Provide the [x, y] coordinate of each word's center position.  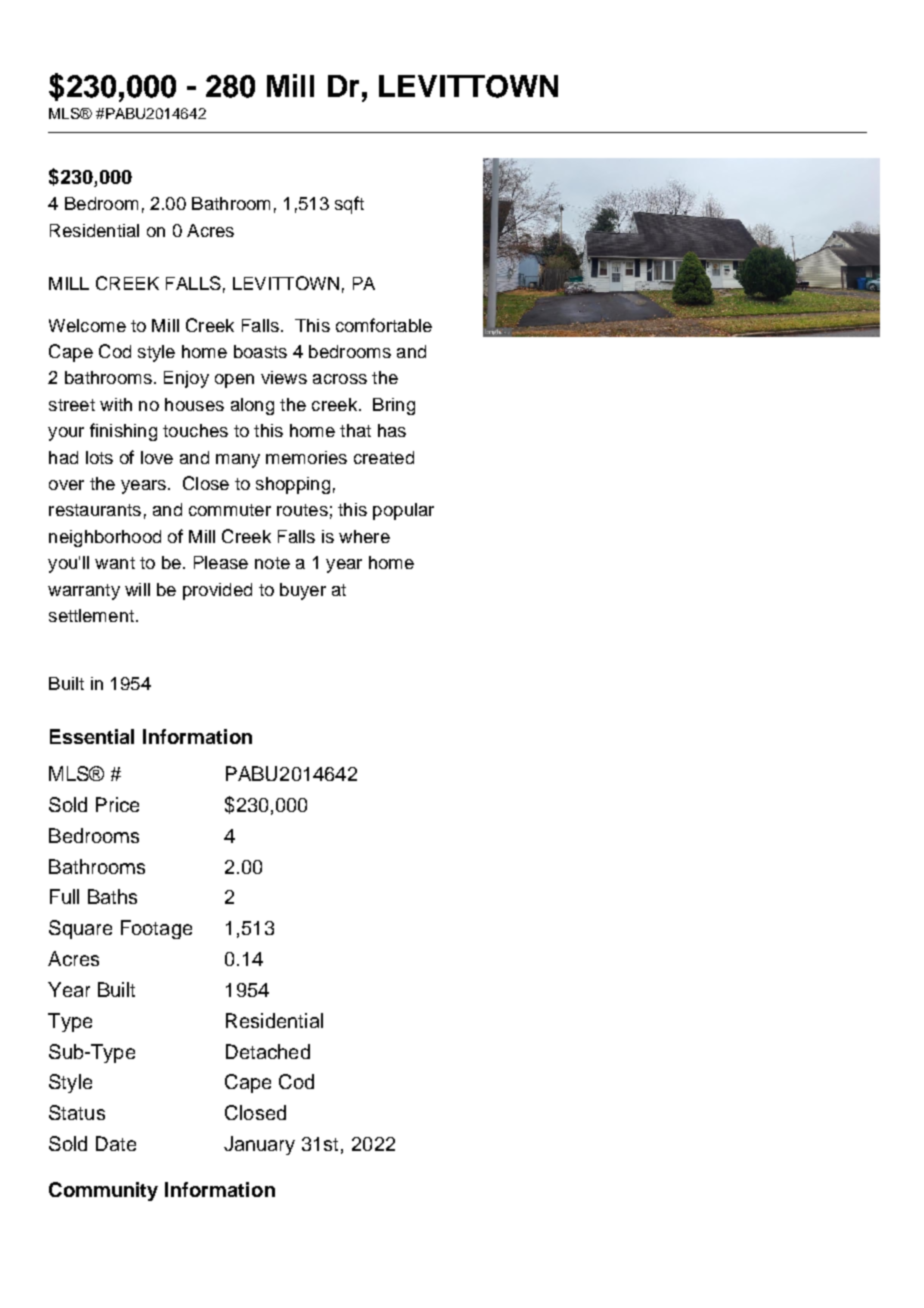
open [234, 381]
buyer [303, 591]
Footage [156, 929]
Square [80, 929]
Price [117, 804]
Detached [268, 1051]
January [259, 1145]
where [364, 536]
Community [103, 1191]
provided [217, 591]
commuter [230, 510]
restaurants [95, 510]
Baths [112, 896]
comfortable [384, 325]
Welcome [87, 325]
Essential [92, 736]
